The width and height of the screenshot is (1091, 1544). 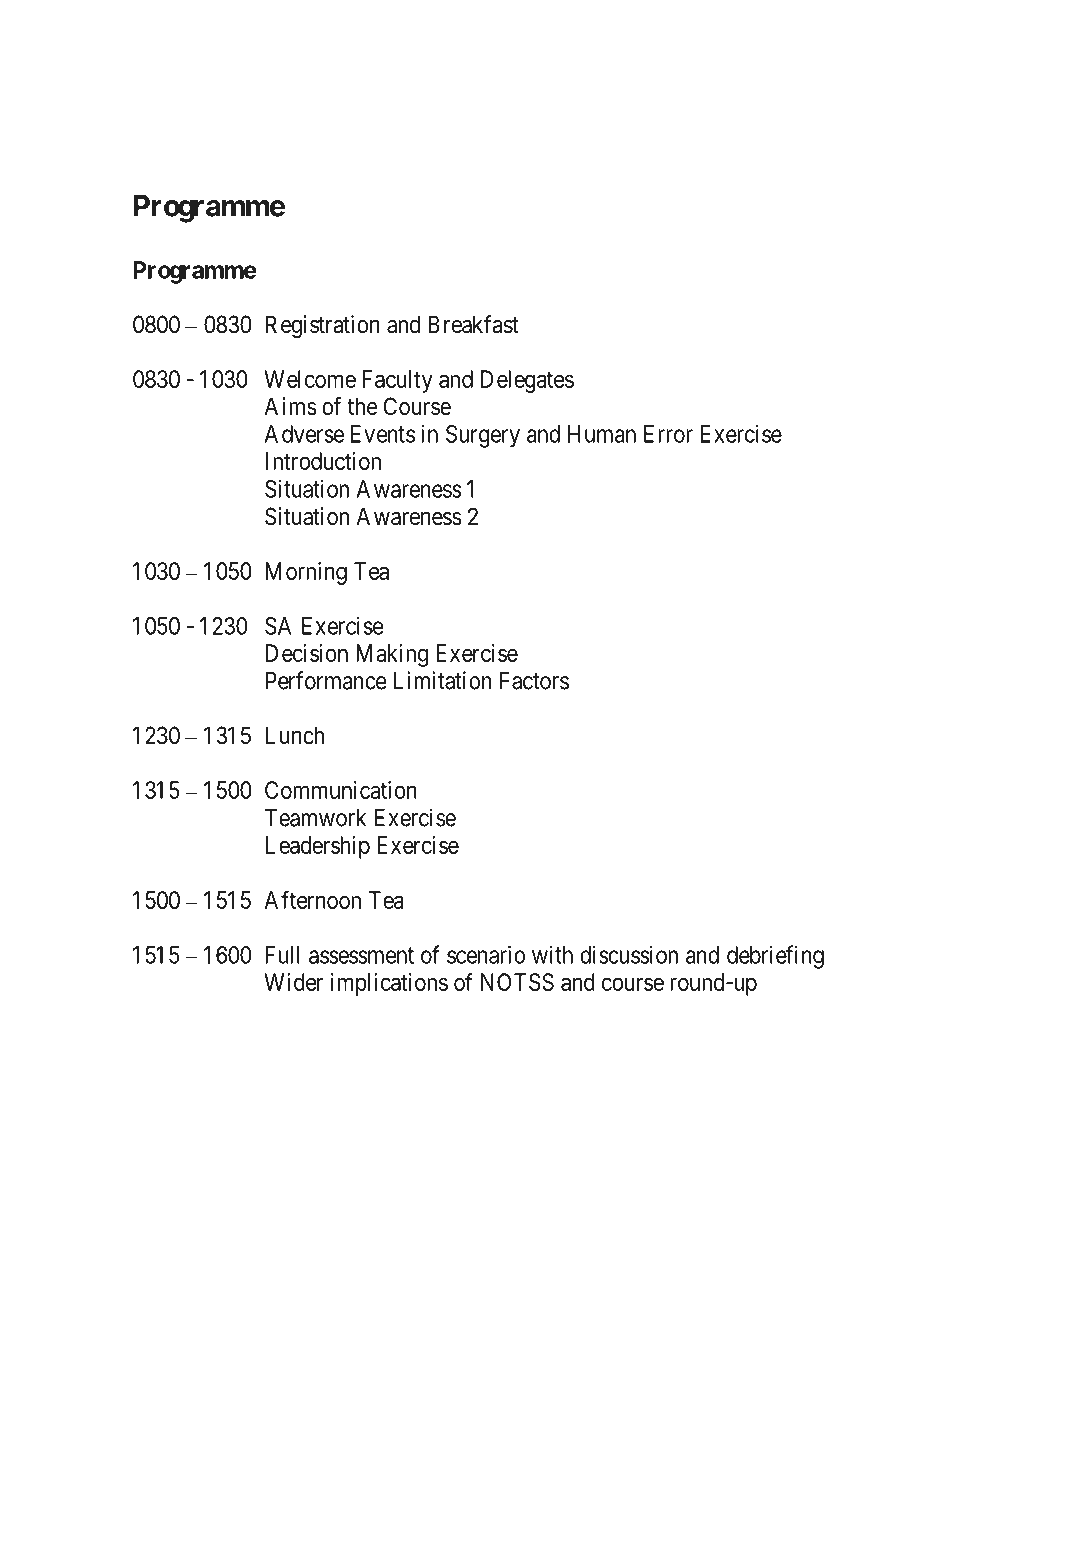 I want to click on Communication, so click(x=341, y=790).
